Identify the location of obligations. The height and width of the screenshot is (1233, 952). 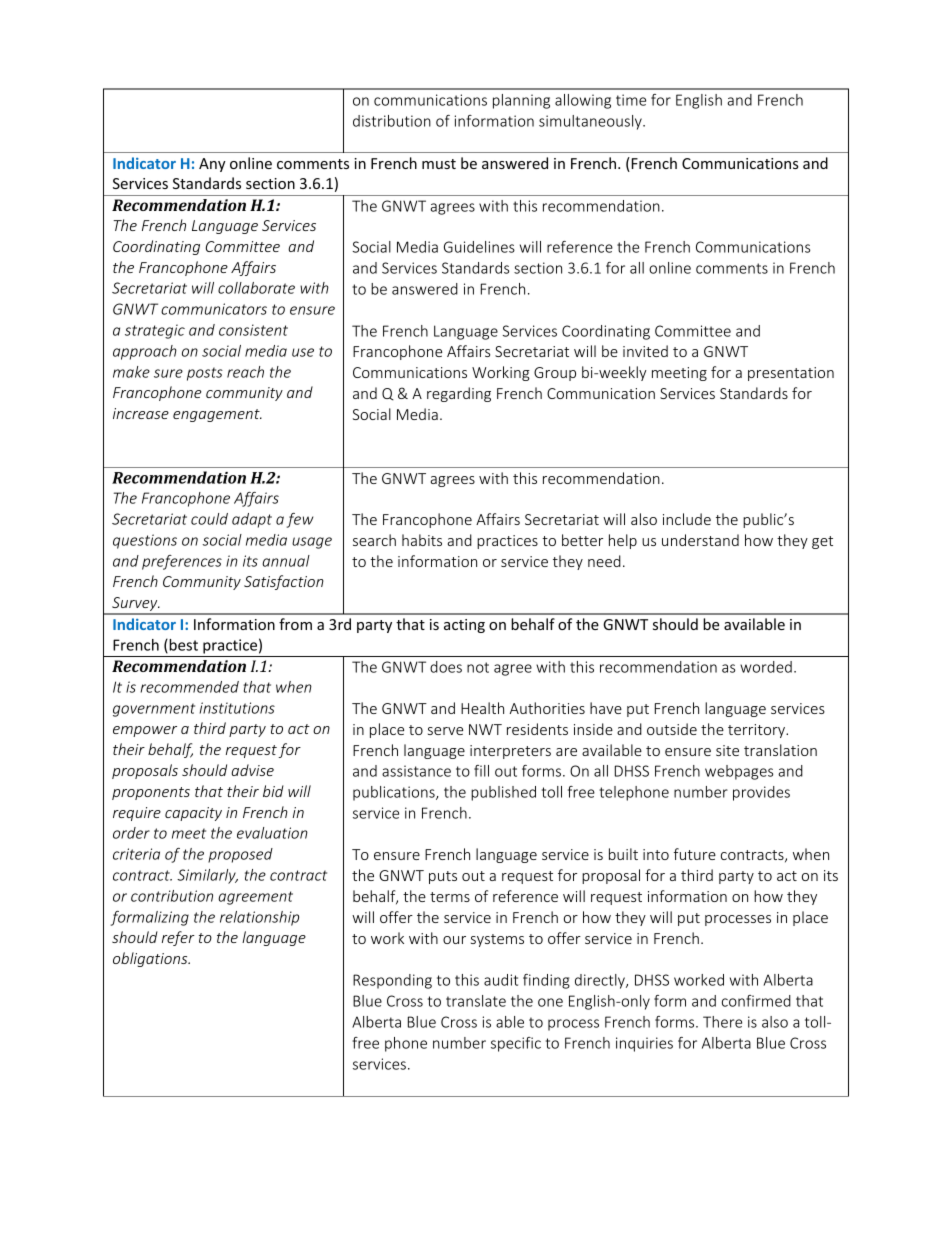
(151, 959).
